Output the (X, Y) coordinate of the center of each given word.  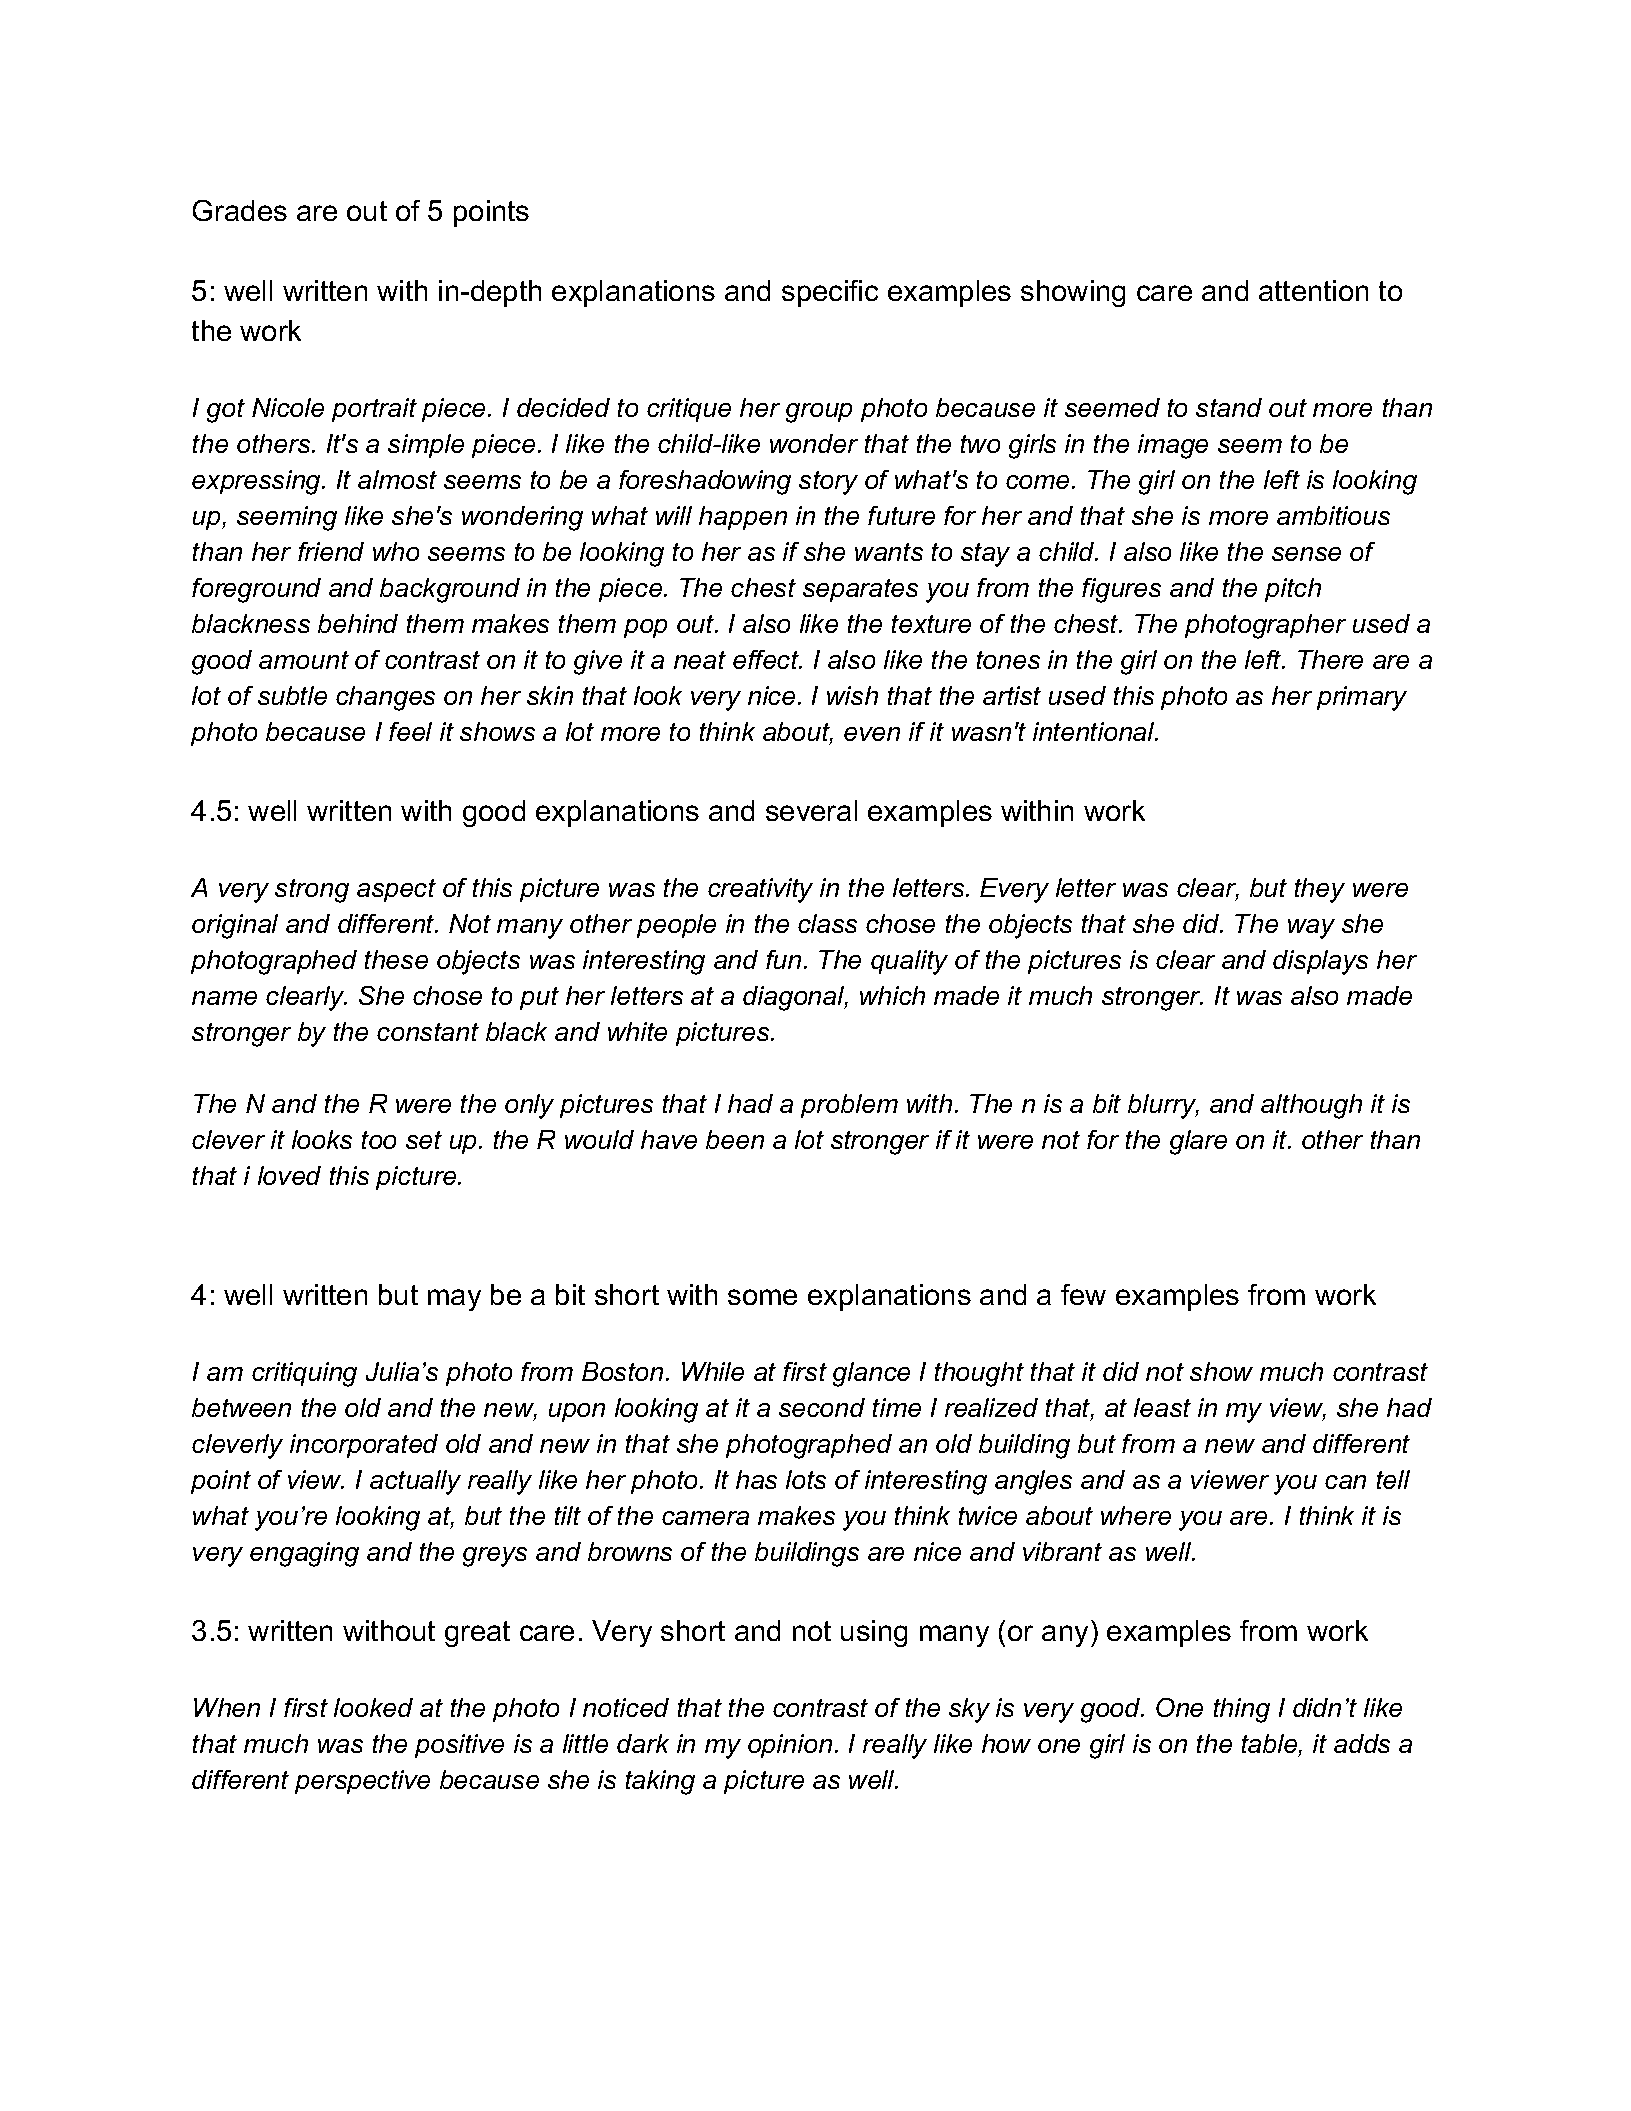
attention (1313, 290)
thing (1242, 1710)
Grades (240, 210)
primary (1362, 698)
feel (410, 731)
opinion (790, 1746)
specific (830, 293)
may (454, 1300)
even (872, 734)
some (762, 1297)
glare (1198, 1142)
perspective (362, 1782)
